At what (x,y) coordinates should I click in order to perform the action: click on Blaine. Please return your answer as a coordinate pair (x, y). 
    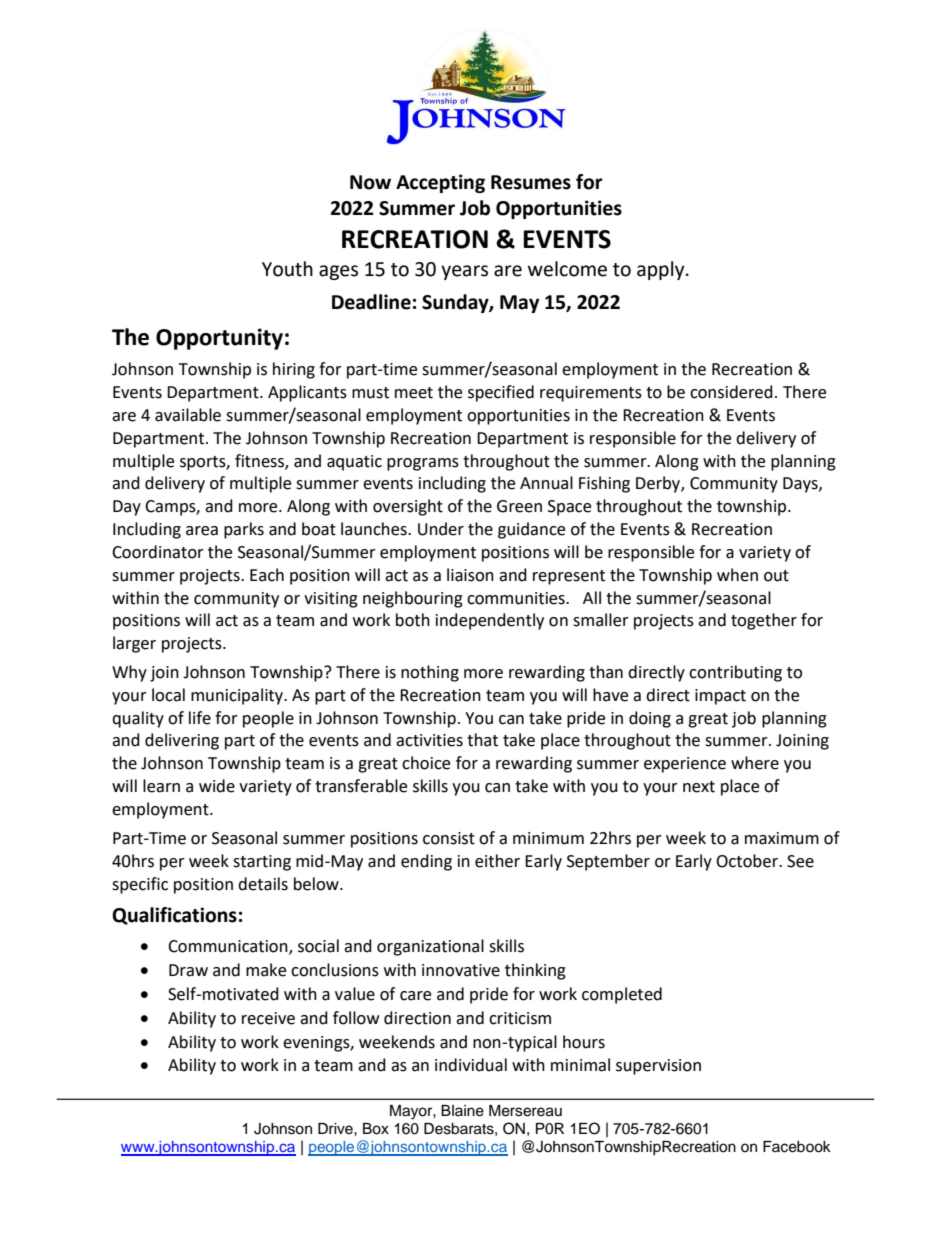
    Looking at the image, I should click on (462, 1111).
